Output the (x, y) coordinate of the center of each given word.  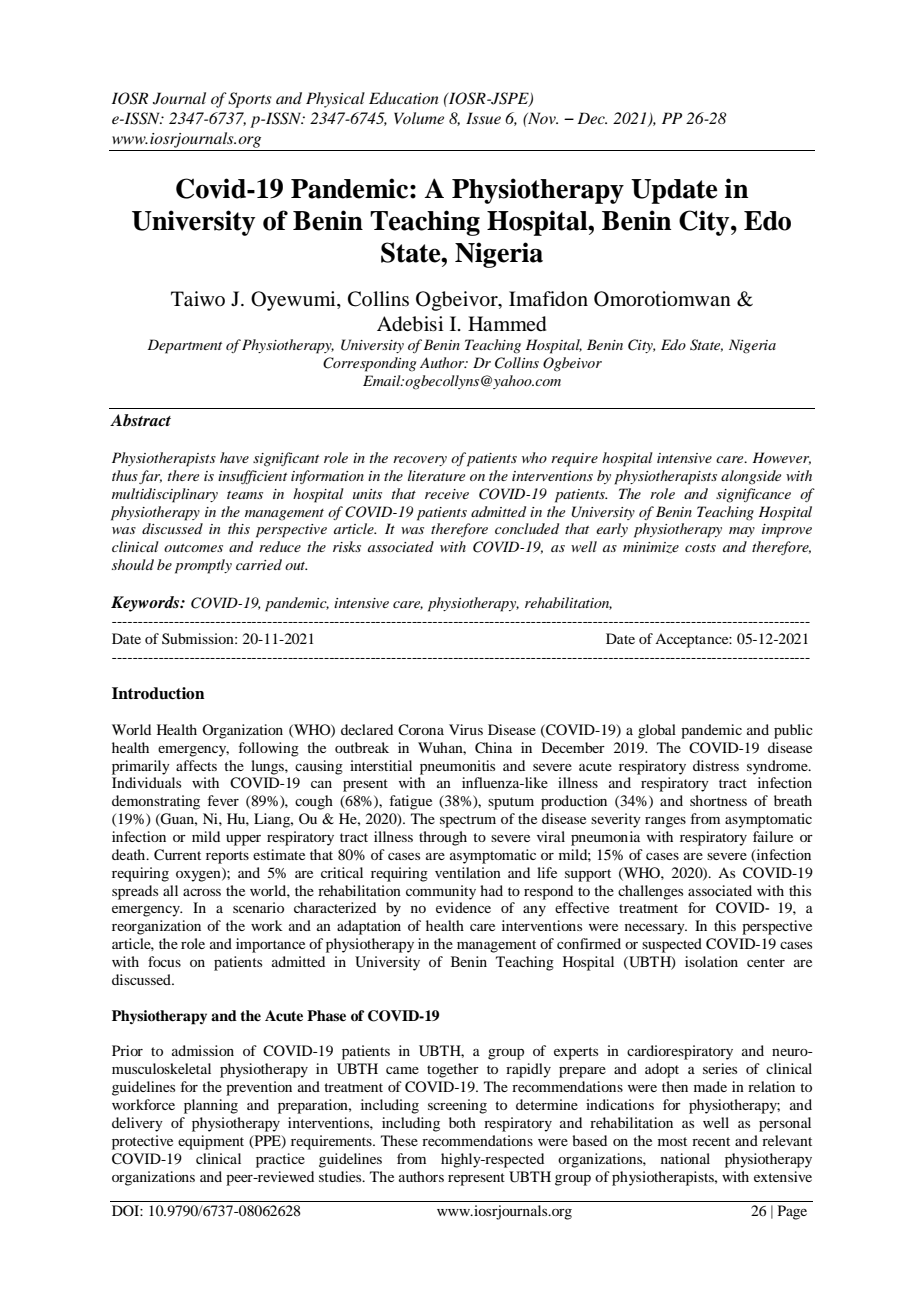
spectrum (468, 821)
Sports (250, 100)
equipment (211, 1142)
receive (447, 494)
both (462, 1122)
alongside (751, 477)
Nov (542, 118)
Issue (483, 118)
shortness (718, 800)
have (234, 457)
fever (223, 800)
